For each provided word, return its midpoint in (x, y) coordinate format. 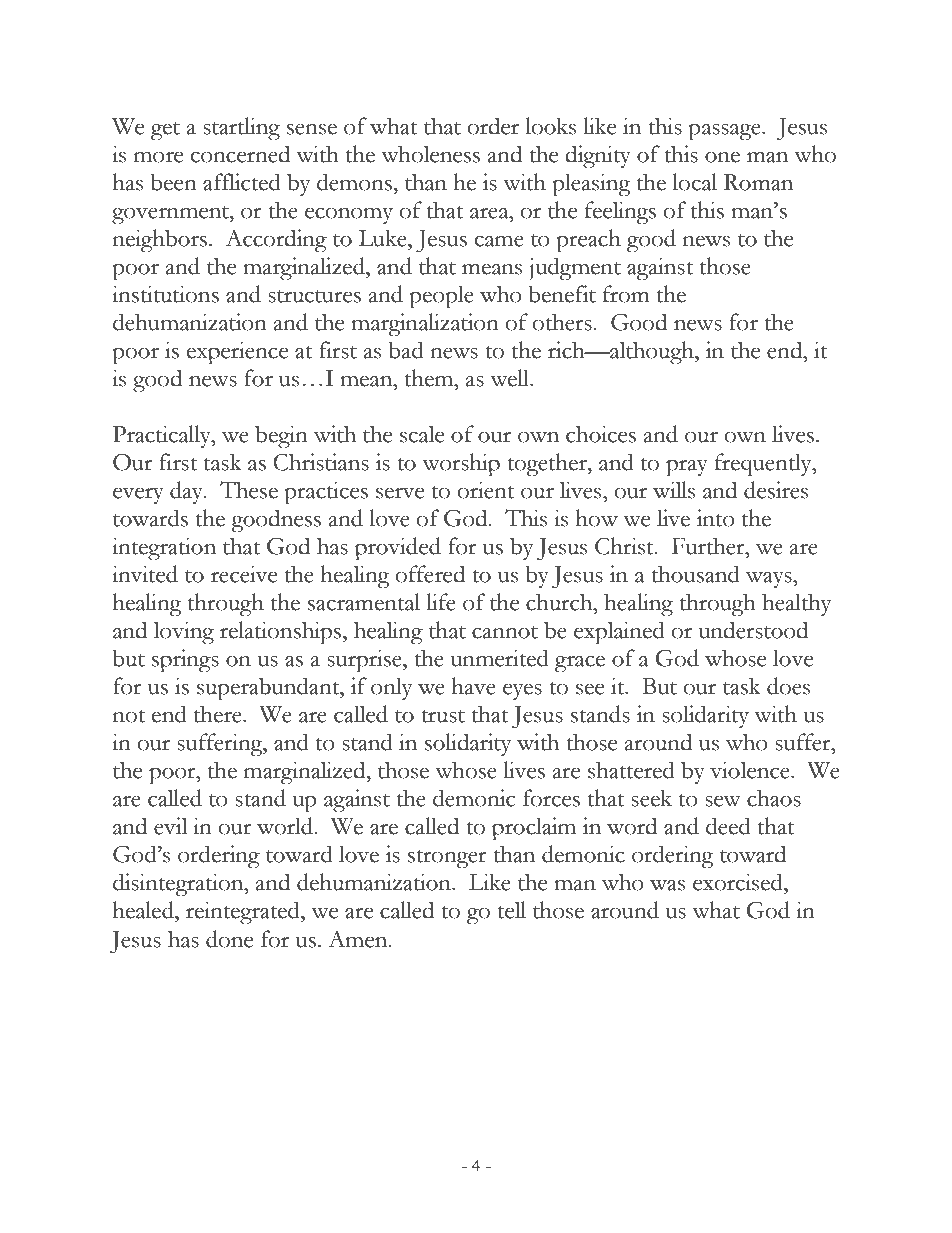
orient (485, 490)
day (188, 492)
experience (237, 353)
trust (443, 716)
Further (709, 546)
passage (725, 132)
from (626, 294)
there (219, 714)
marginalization (425, 325)
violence (751, 770)
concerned (240, 154)
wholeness (430, 154)
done (229, 939)
